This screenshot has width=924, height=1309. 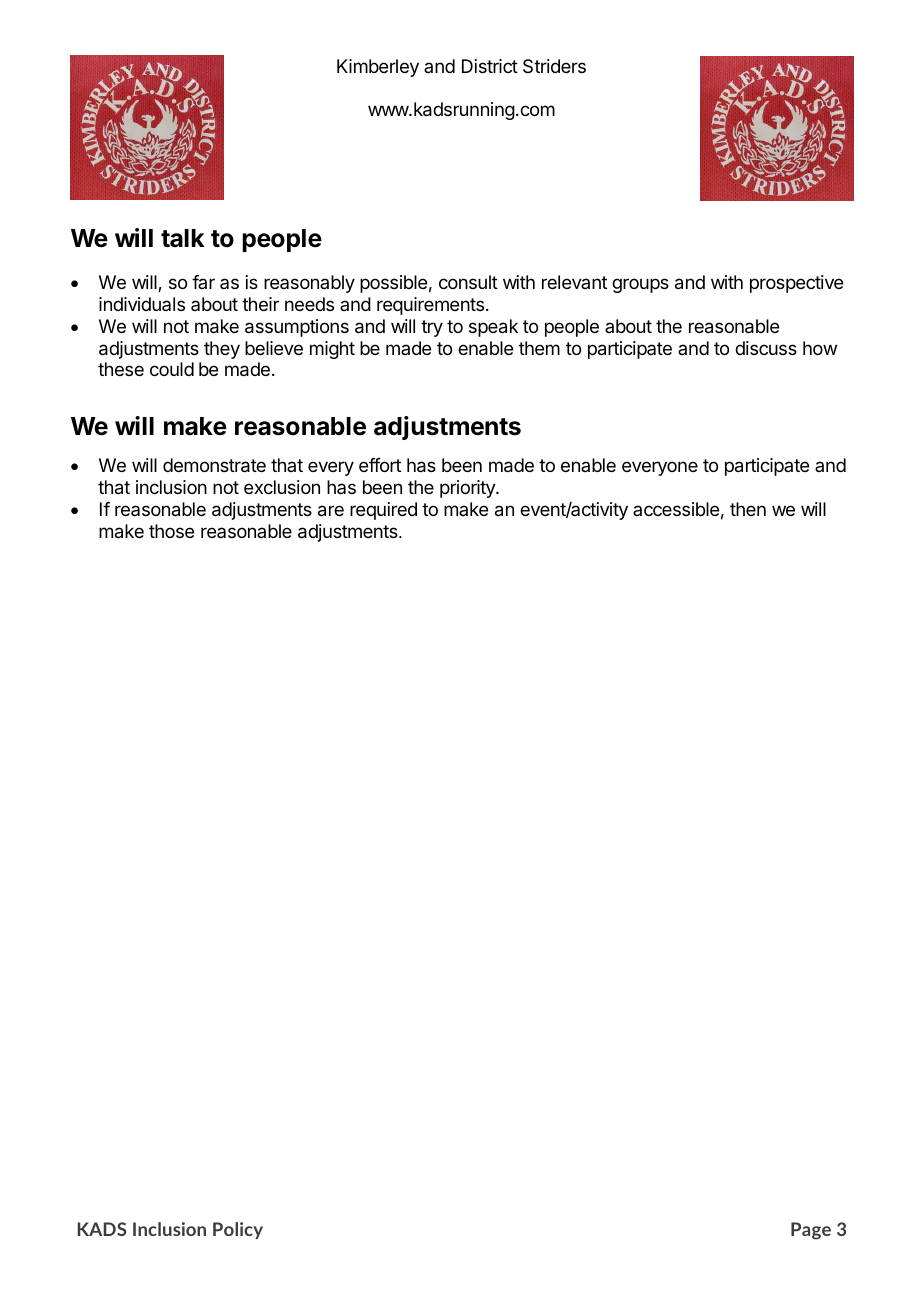 I want to click on Policy, so click(x=238, y=1230).
